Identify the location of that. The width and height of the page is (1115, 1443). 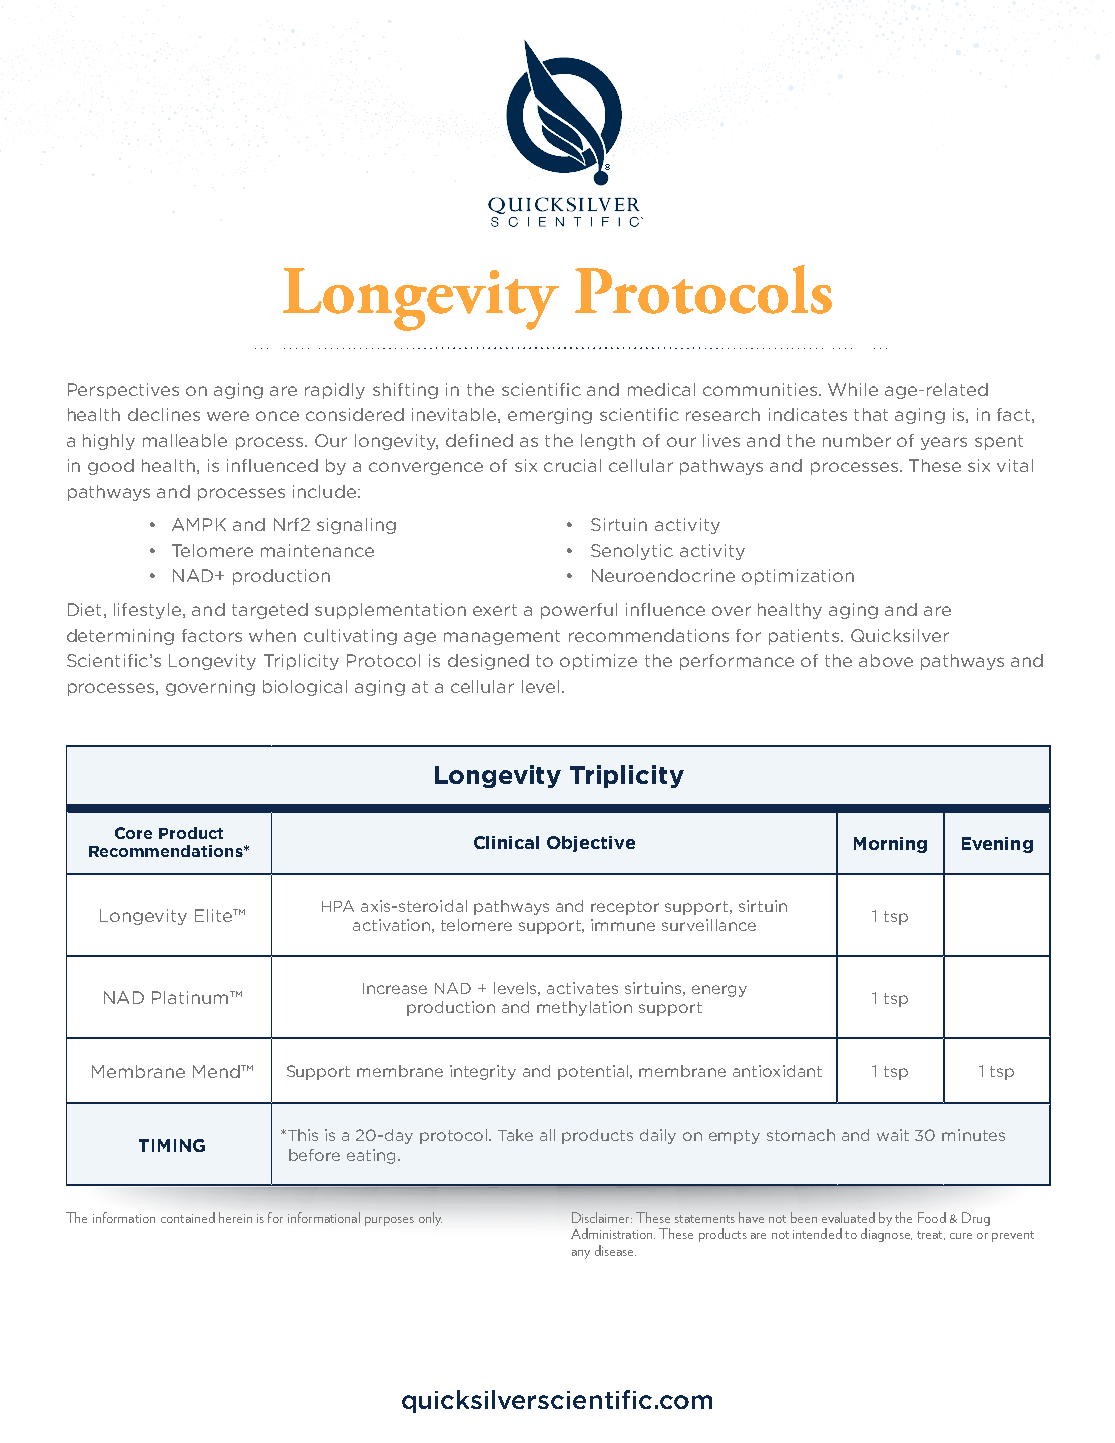
(871, 414).
